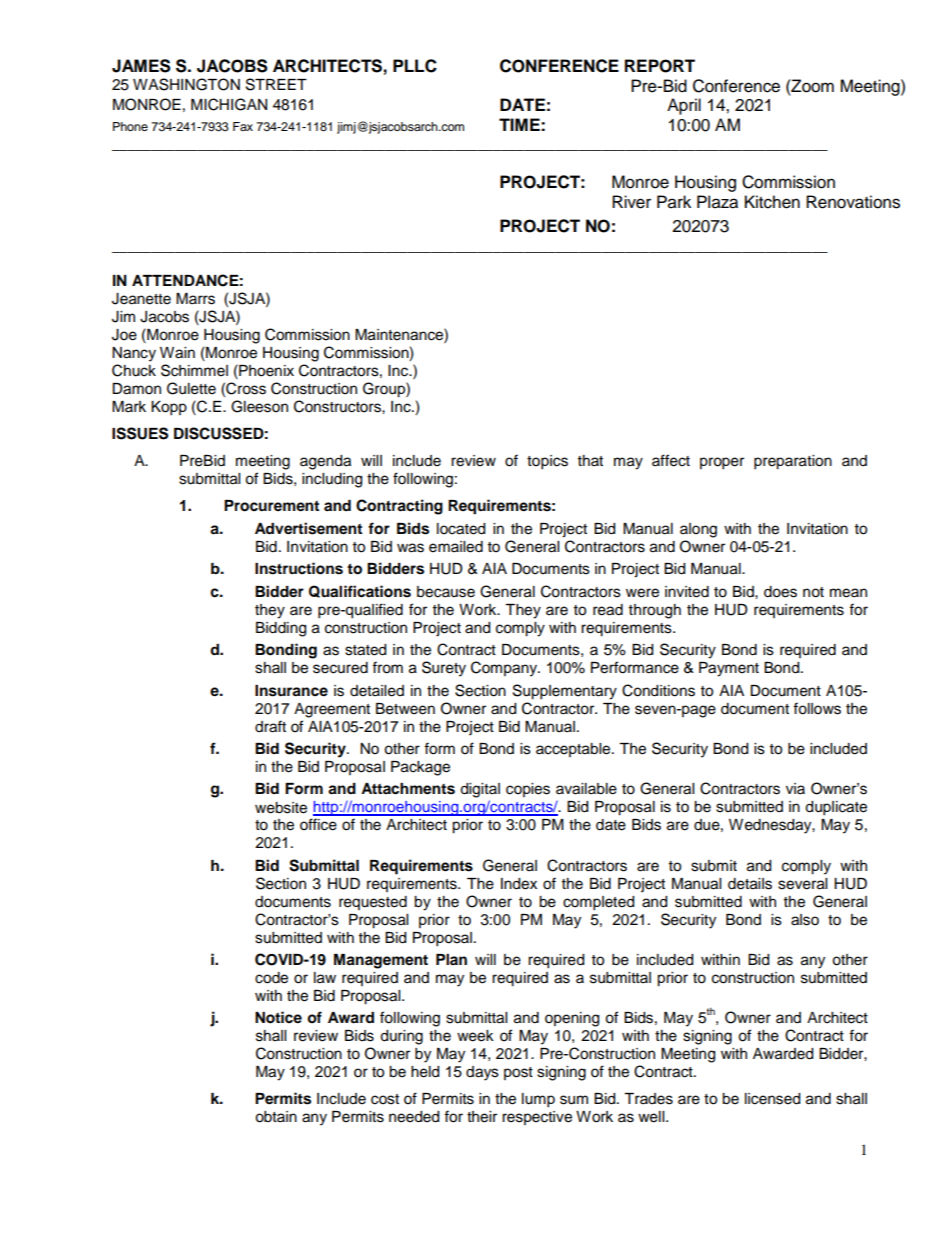  What do you see at coordinates (281, 629) in the screenshot?
I see `Bidding` at bounding box center [281, 629].
